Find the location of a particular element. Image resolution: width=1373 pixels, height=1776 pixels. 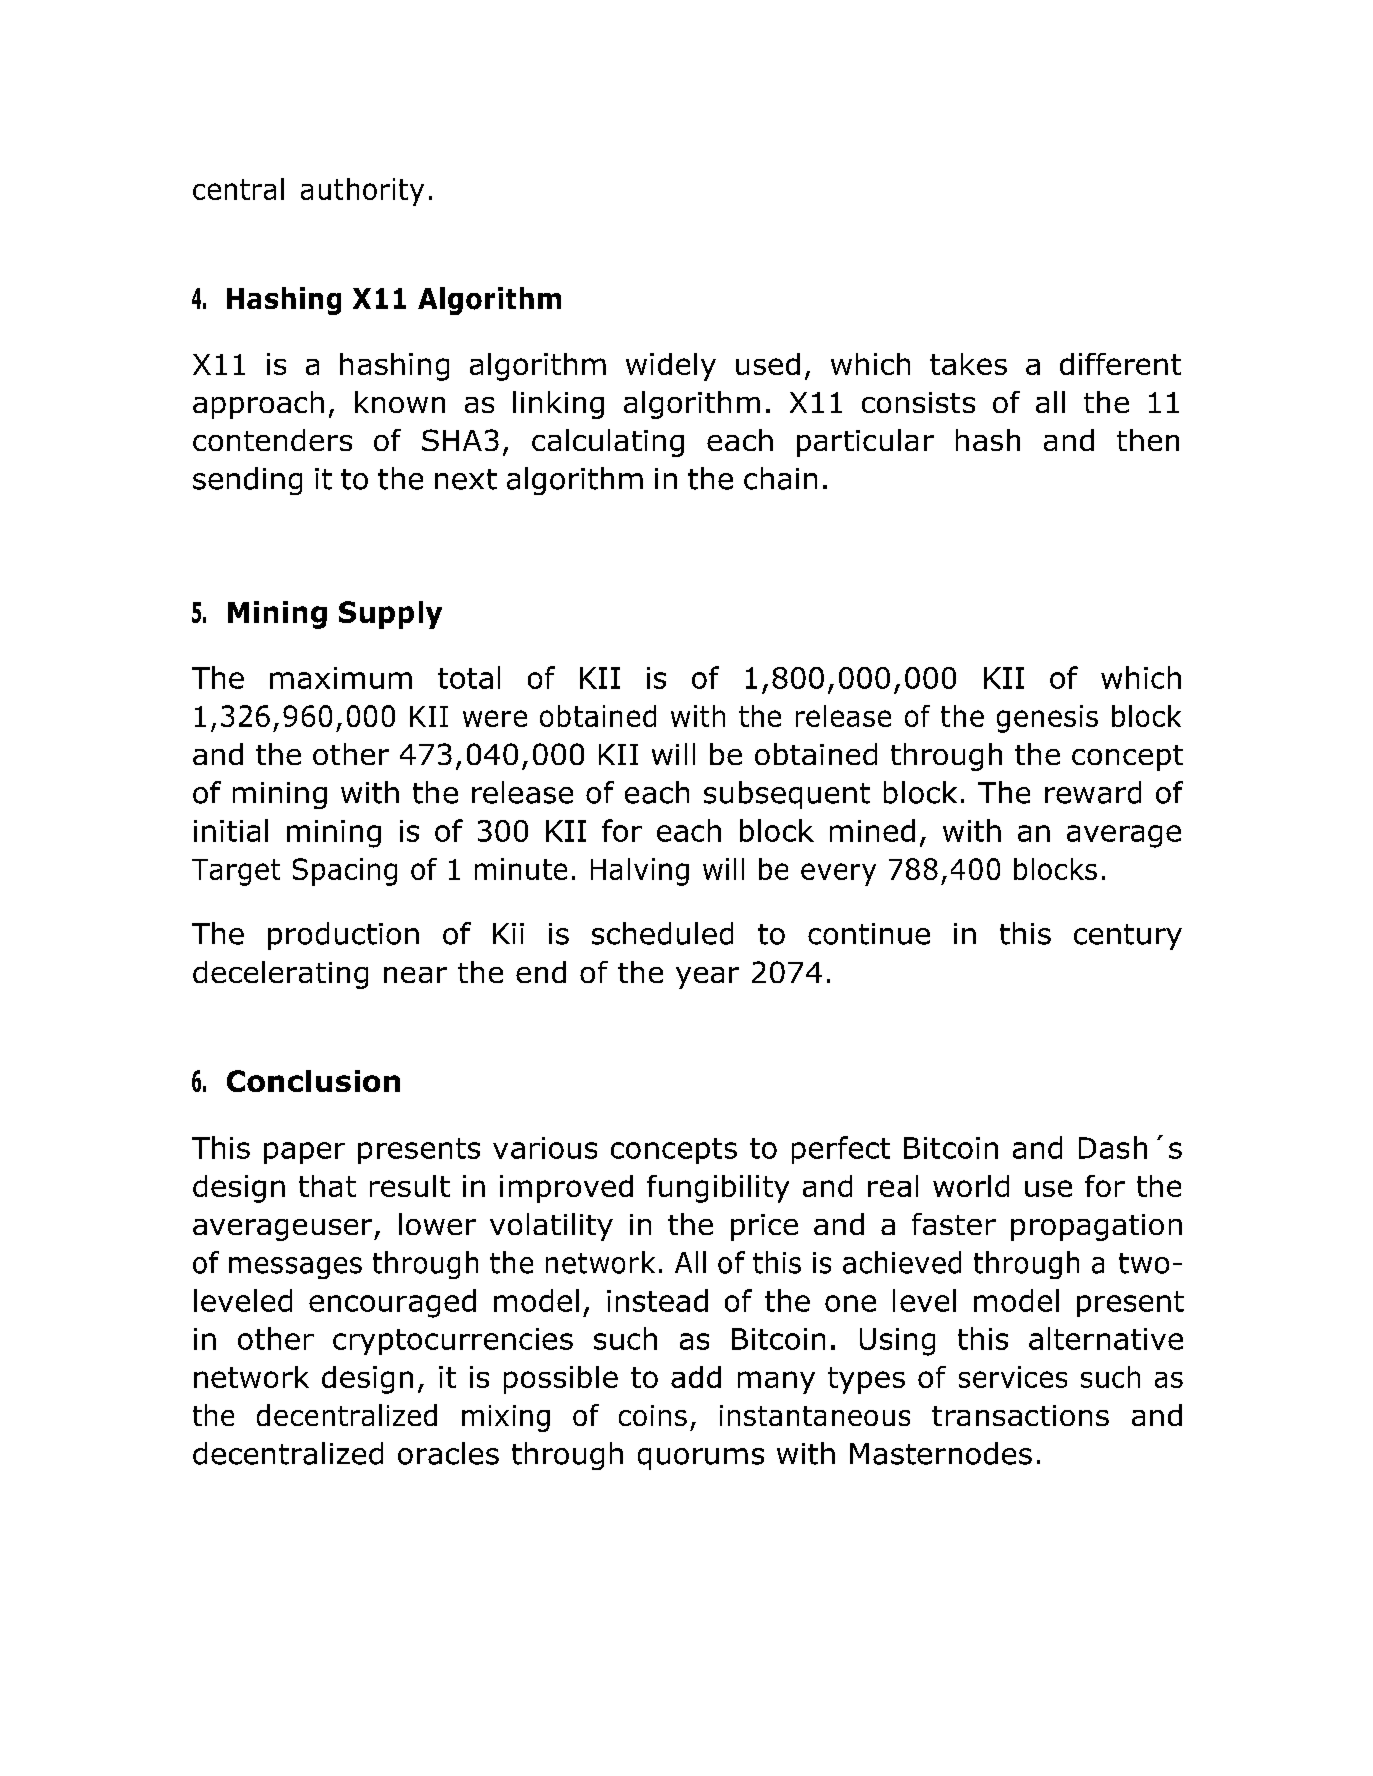

Spacing is located at coordinates (345, 872).
